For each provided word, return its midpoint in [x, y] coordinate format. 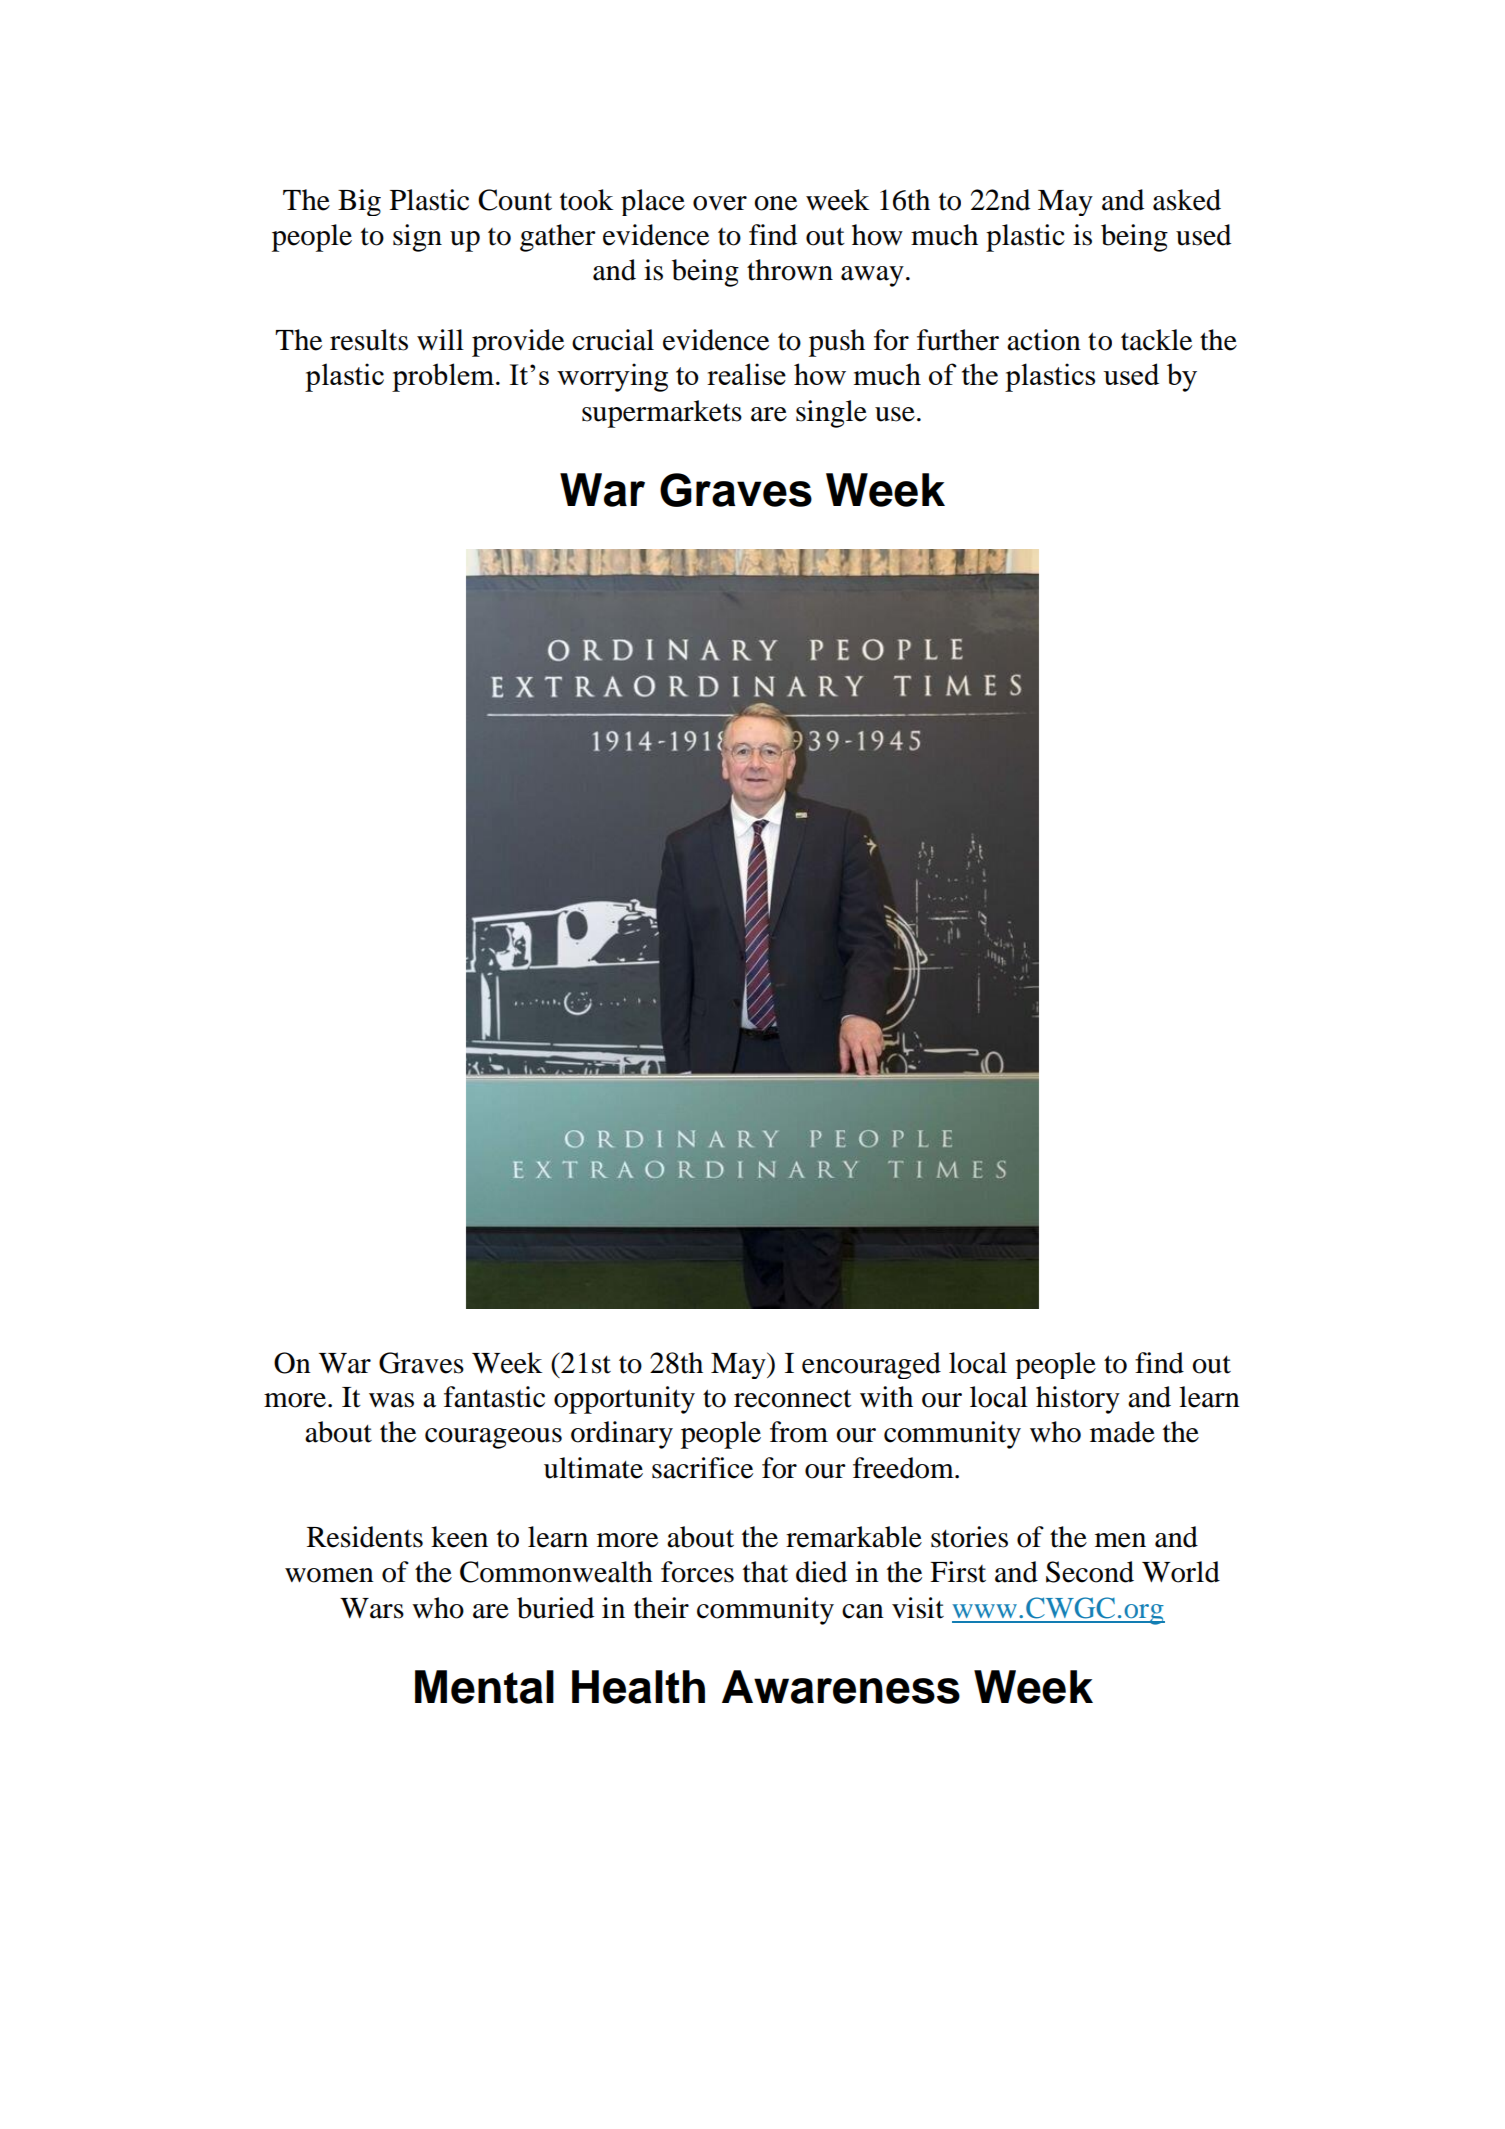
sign [417, 238]
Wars [372, 1608]
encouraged [871, 1365]
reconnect [793, 1398]
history [1078, 1400]
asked [1187, 200]
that [765, 1572]
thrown [790, 270]
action [1044, 340]
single [831, 414]
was [391, 1400]
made [1122, 1432]
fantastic [494, 1397]
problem [443, 377]
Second [1090, 1572]
